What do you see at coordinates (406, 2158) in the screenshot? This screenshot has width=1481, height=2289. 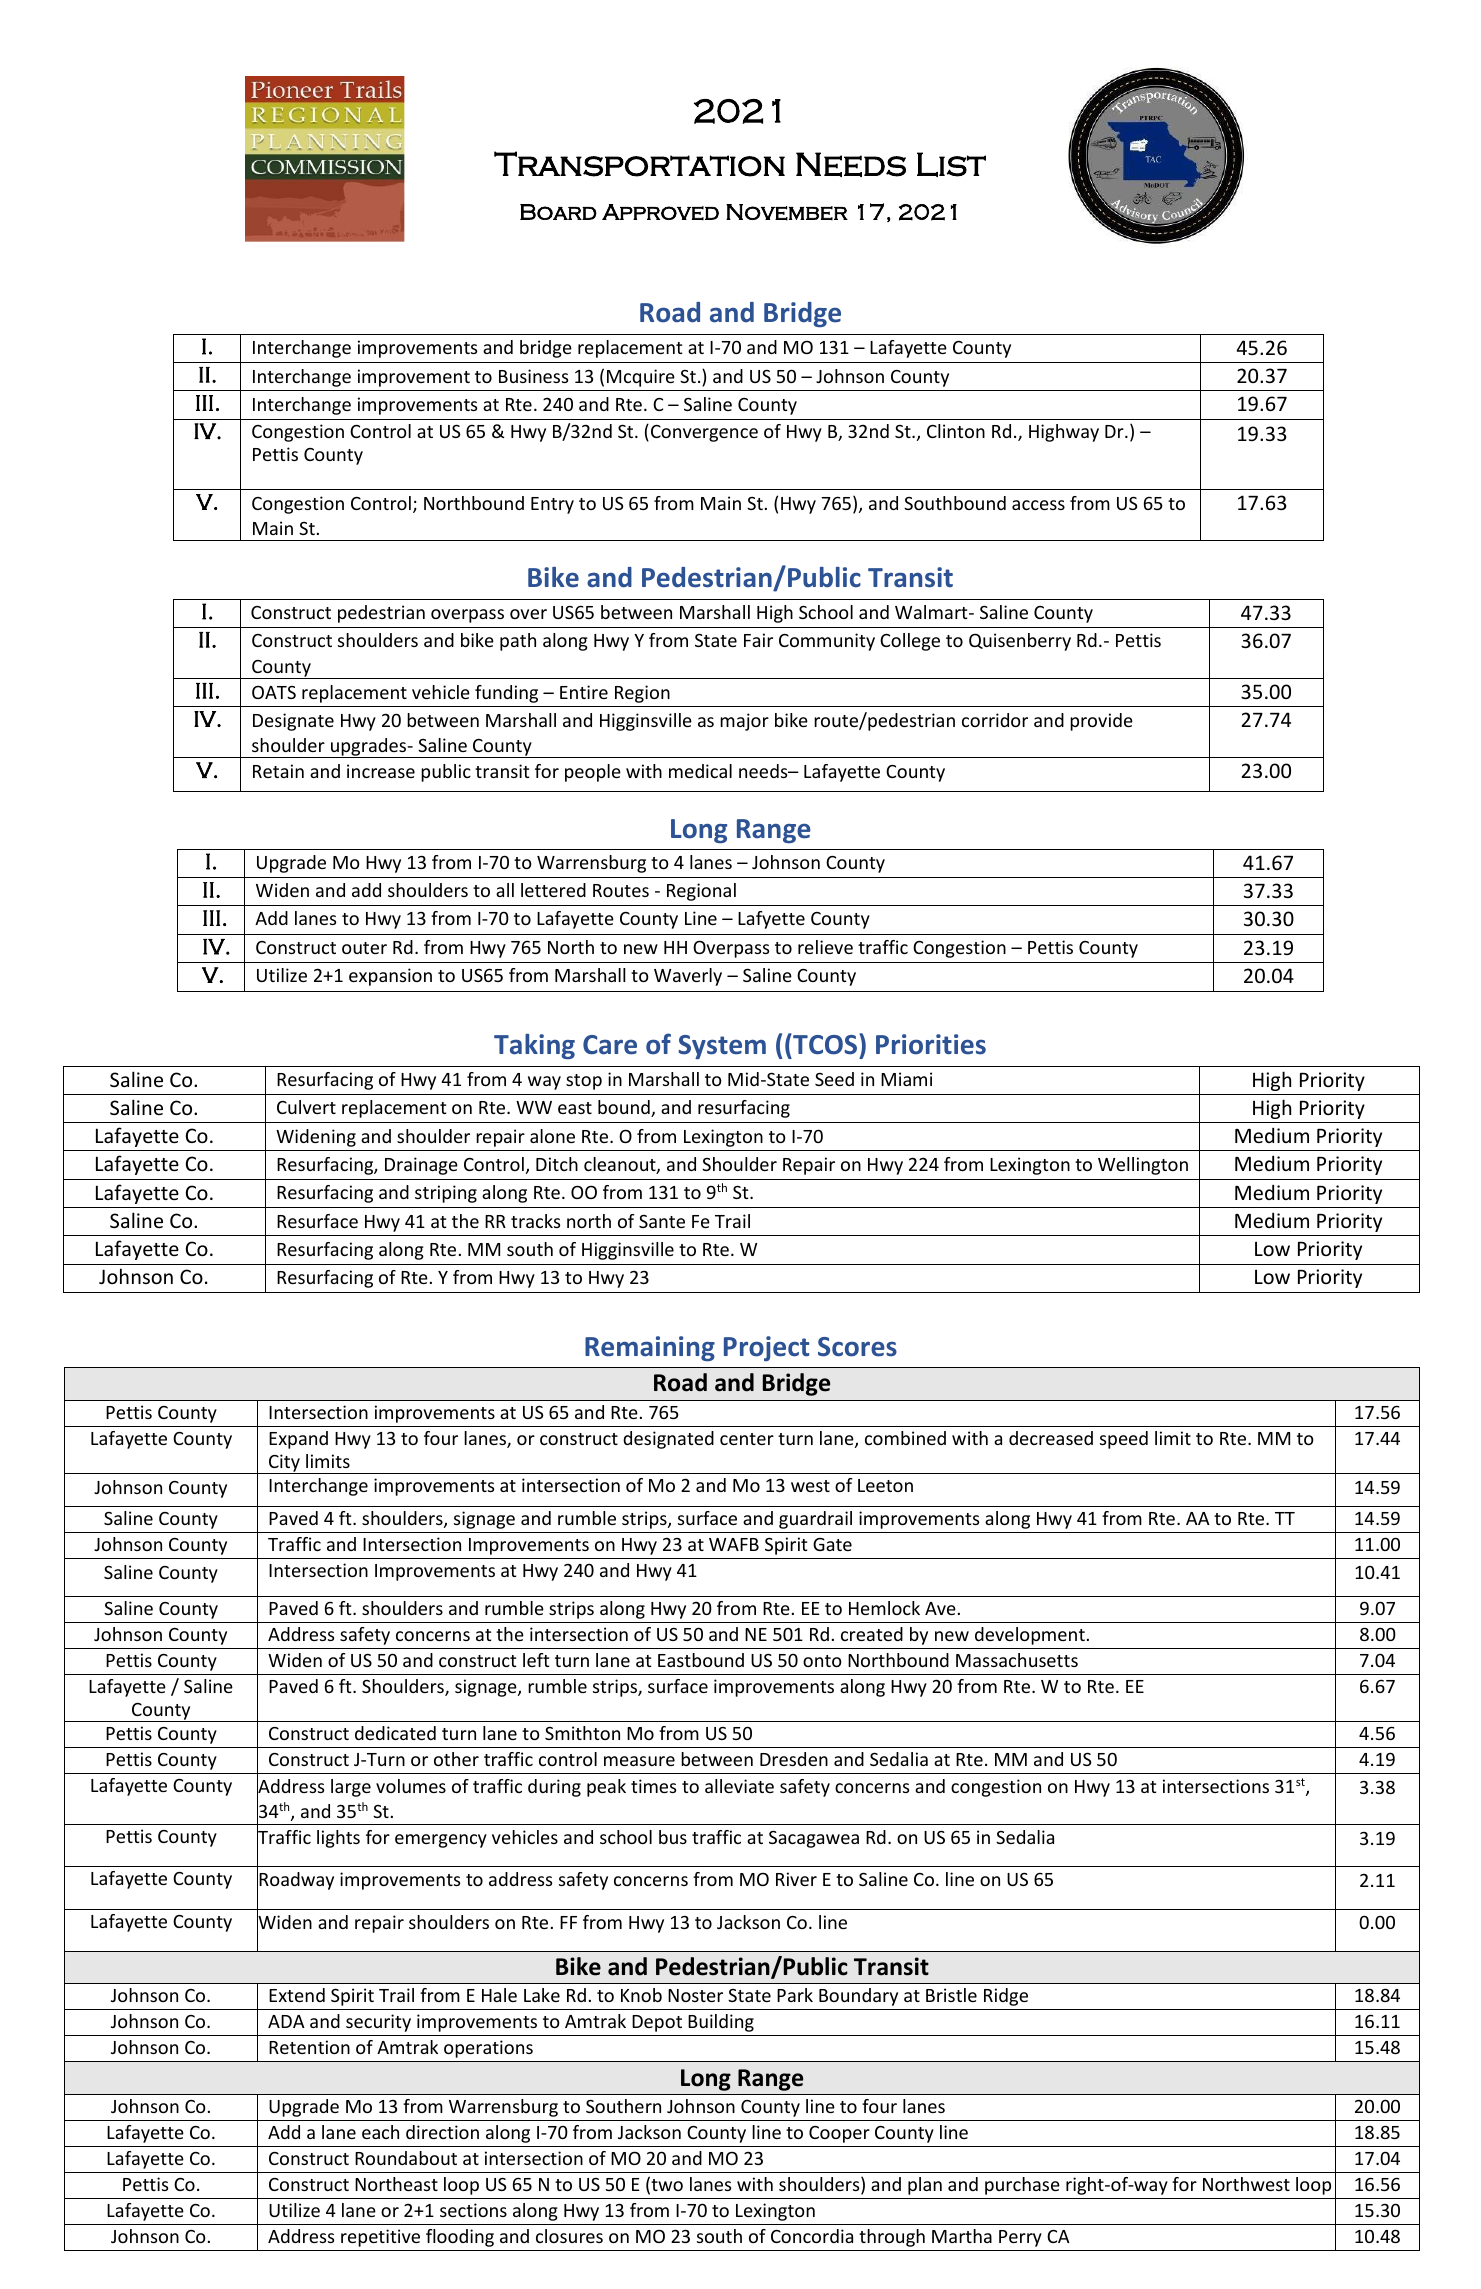 I see `Roundabout` at bounding box center [406, 2158].
